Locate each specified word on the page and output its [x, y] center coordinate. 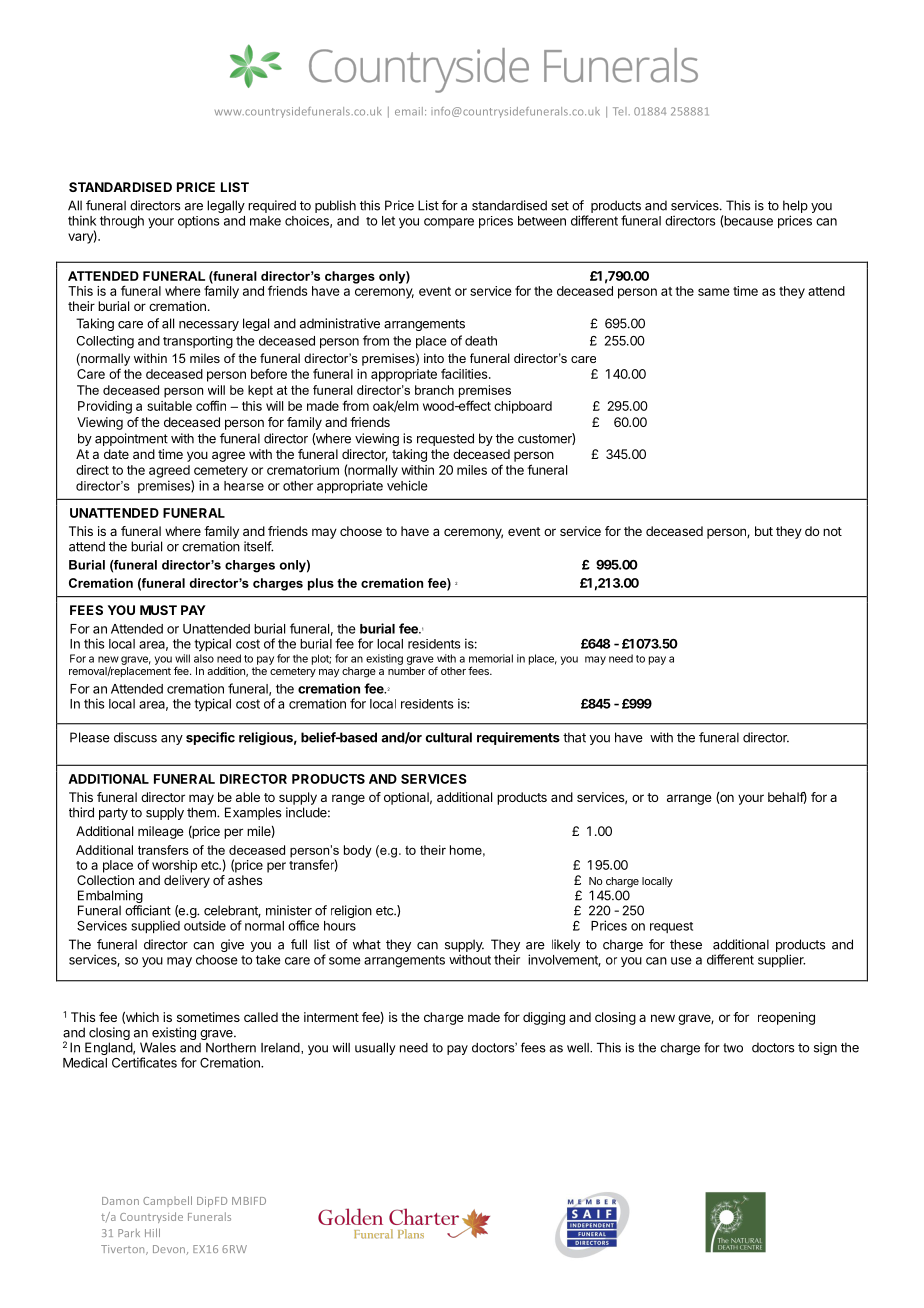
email [409, 111]
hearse [244, 486]
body [358, 851]
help [795, 206]
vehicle [407, 485]
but [764, 531]
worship [174, 866]
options [199, 222]
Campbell [167, 1201]
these [686, 944]
